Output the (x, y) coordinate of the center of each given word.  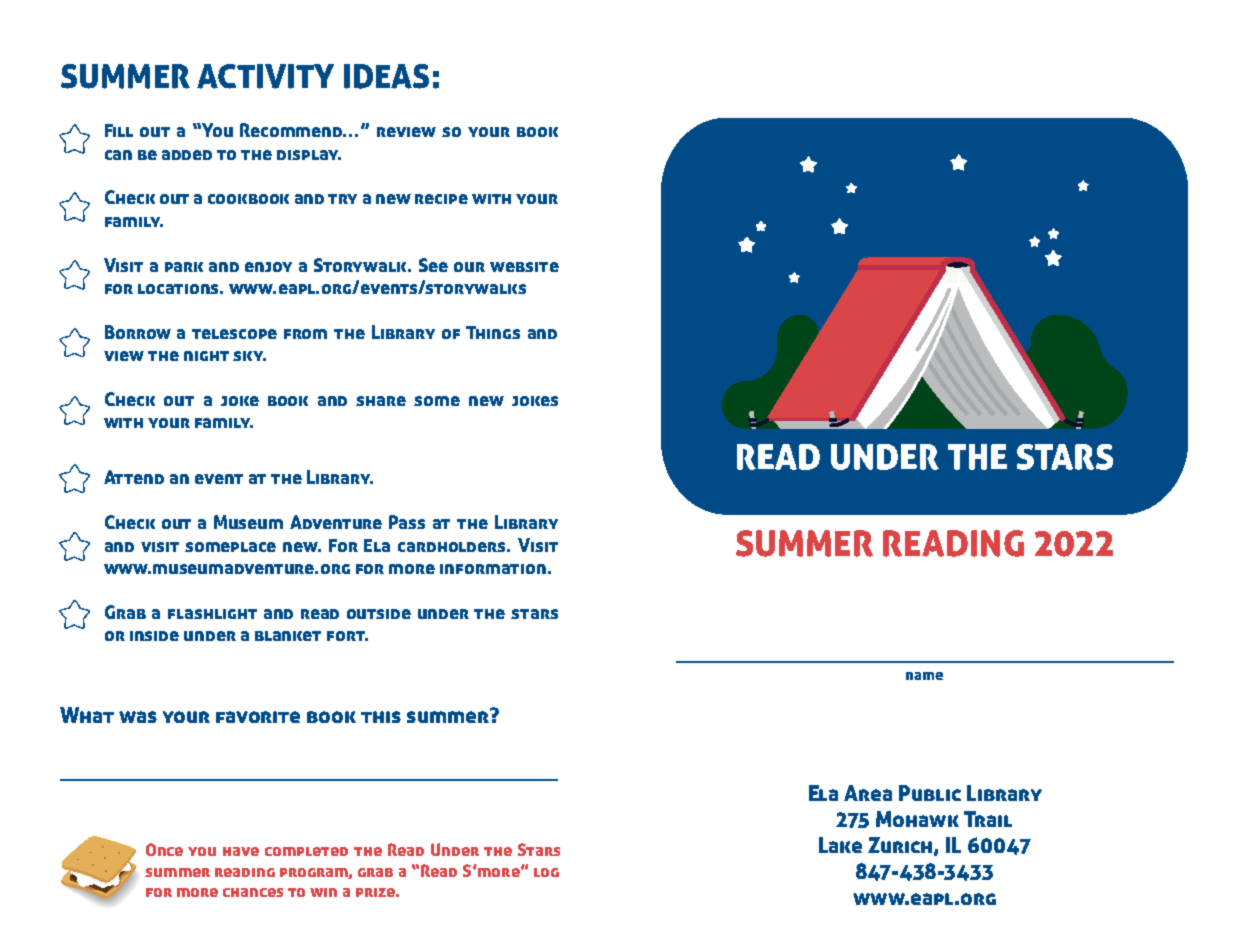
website (524, 267)
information (493, 569)
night (206, 356)
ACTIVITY (265, 76)
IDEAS (386, 76)
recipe (441, 199)
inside (154, 636)
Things (493, 332)
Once (164, 849)
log (546, 872)
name (924, 676)
